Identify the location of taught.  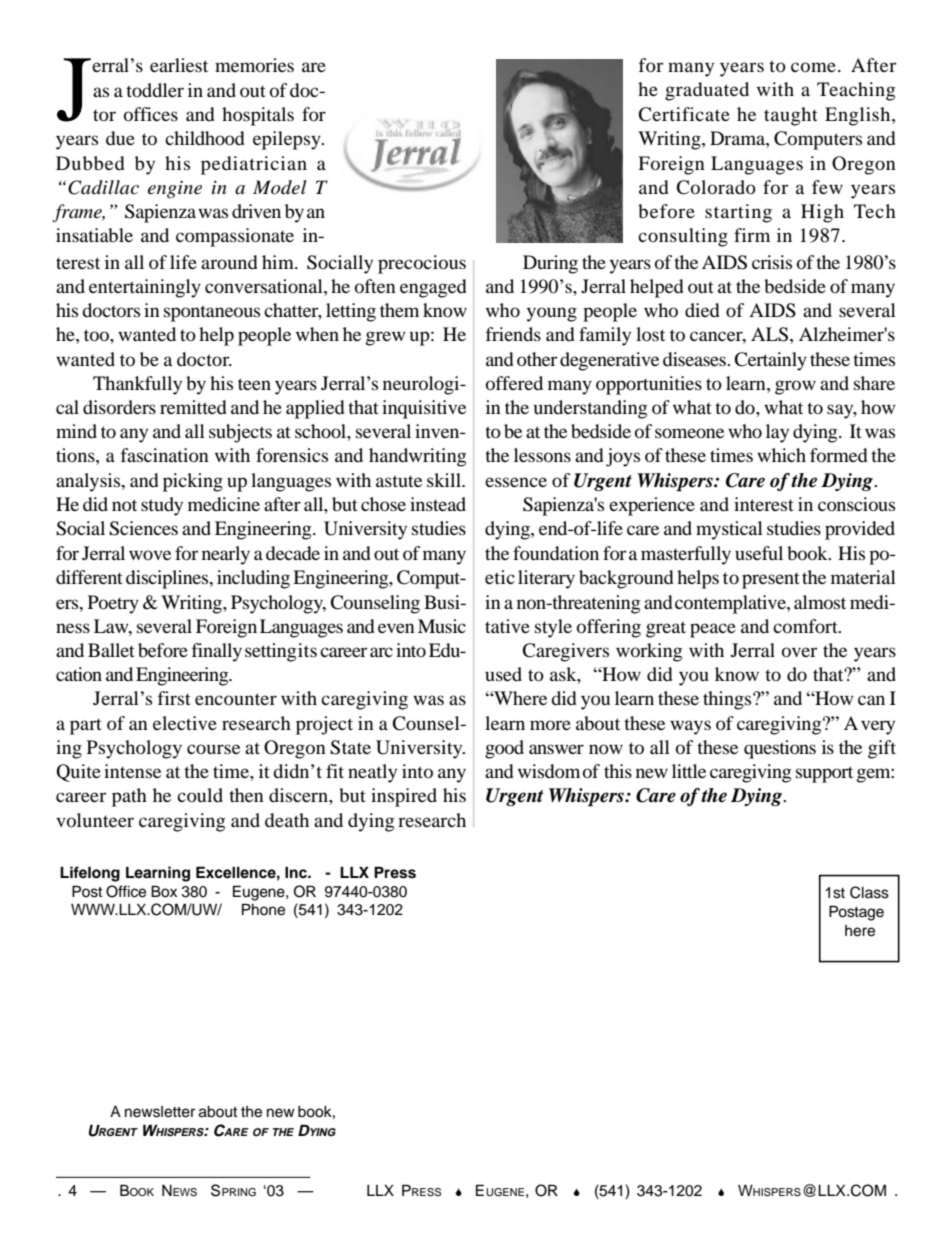
(791, 116).
